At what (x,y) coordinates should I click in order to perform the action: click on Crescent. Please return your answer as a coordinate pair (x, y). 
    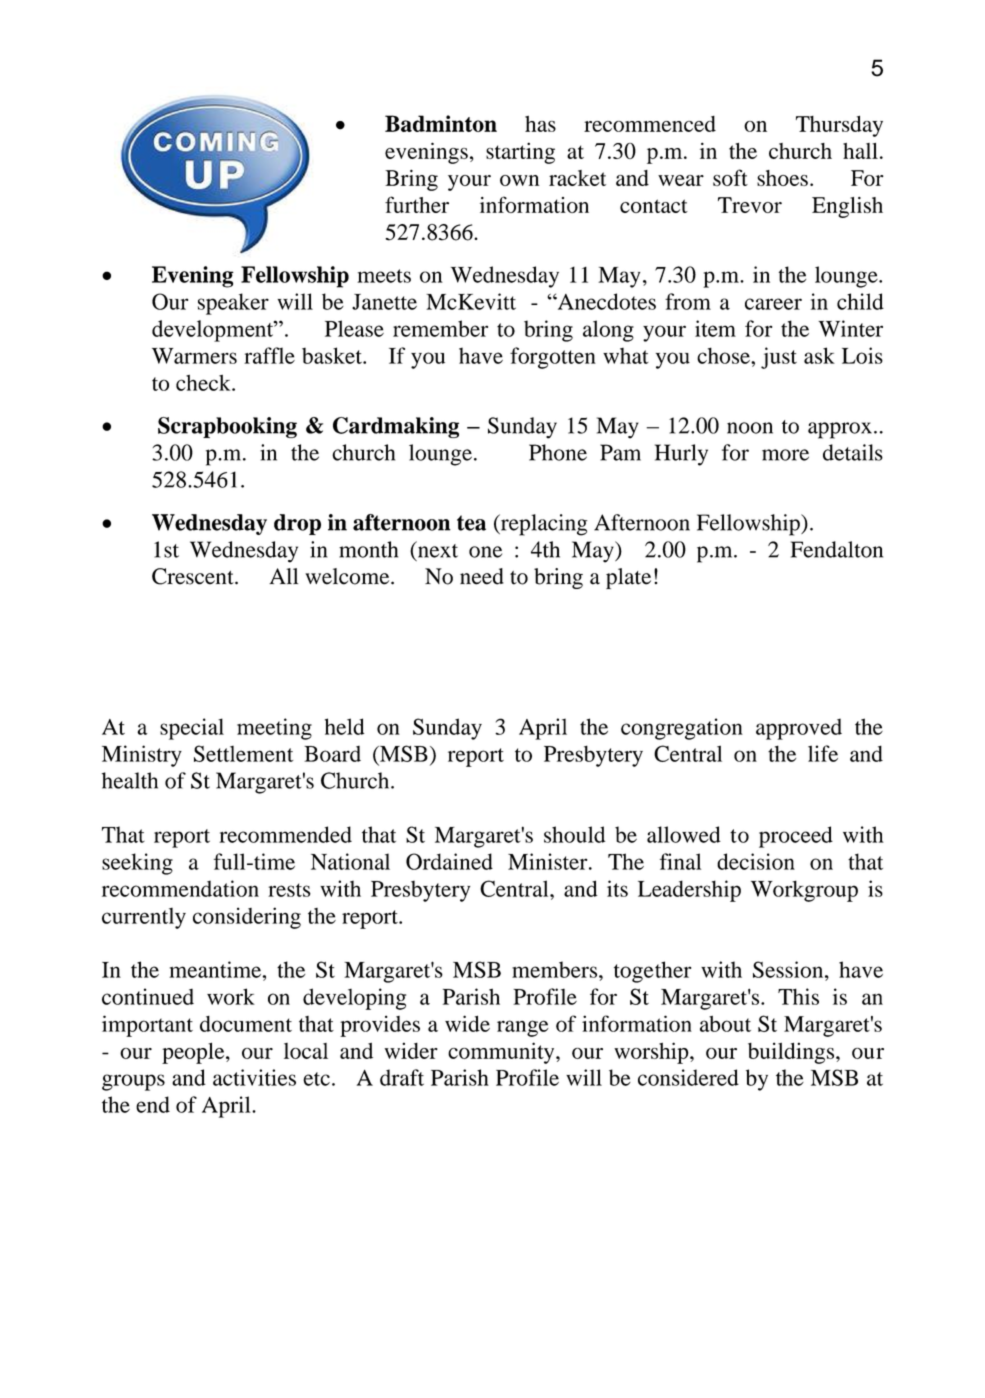
    Looking at the image, I should click on (194, 576).
